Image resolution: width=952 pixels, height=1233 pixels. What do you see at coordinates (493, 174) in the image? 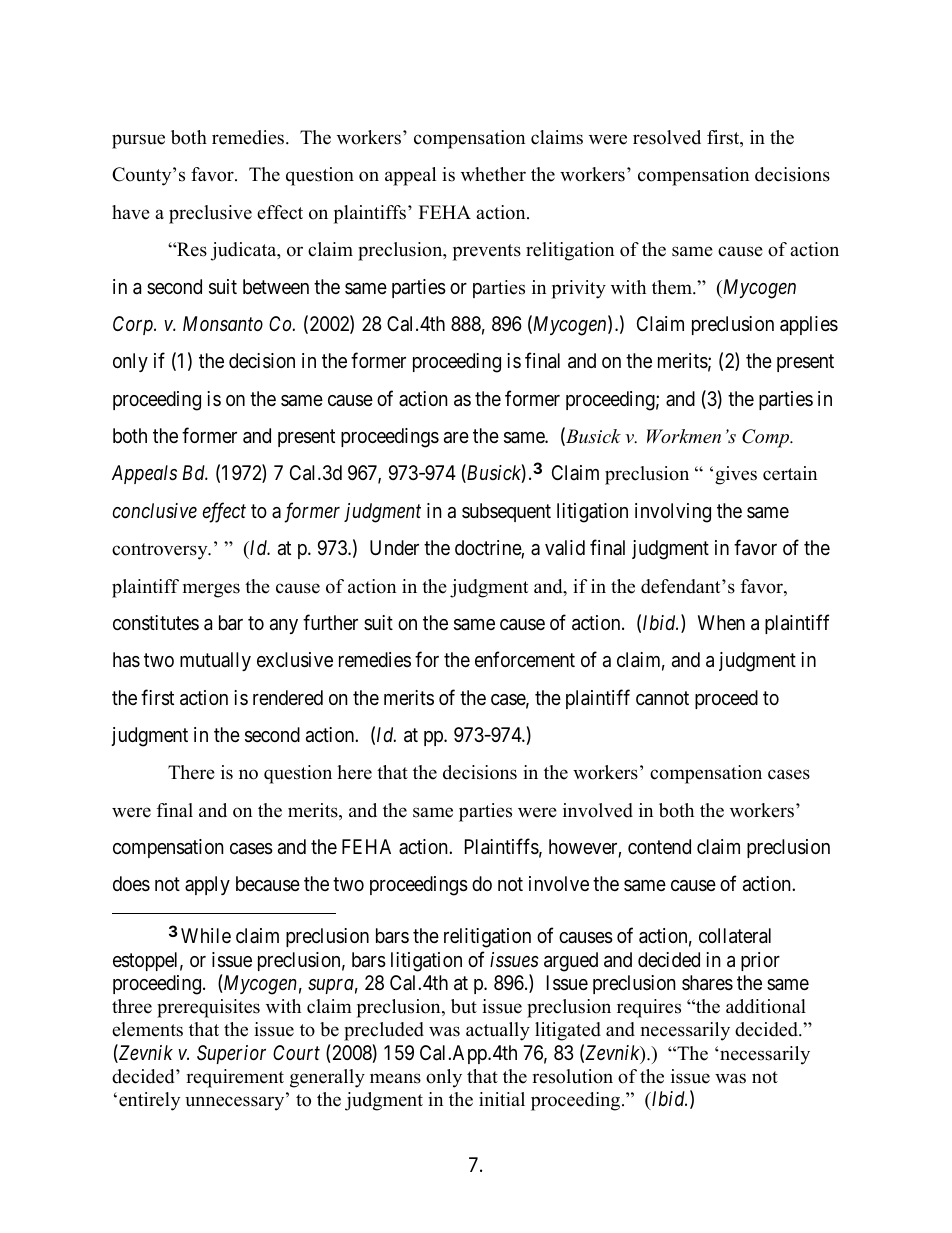
I see `whether` at bounding box center [493, 174].
